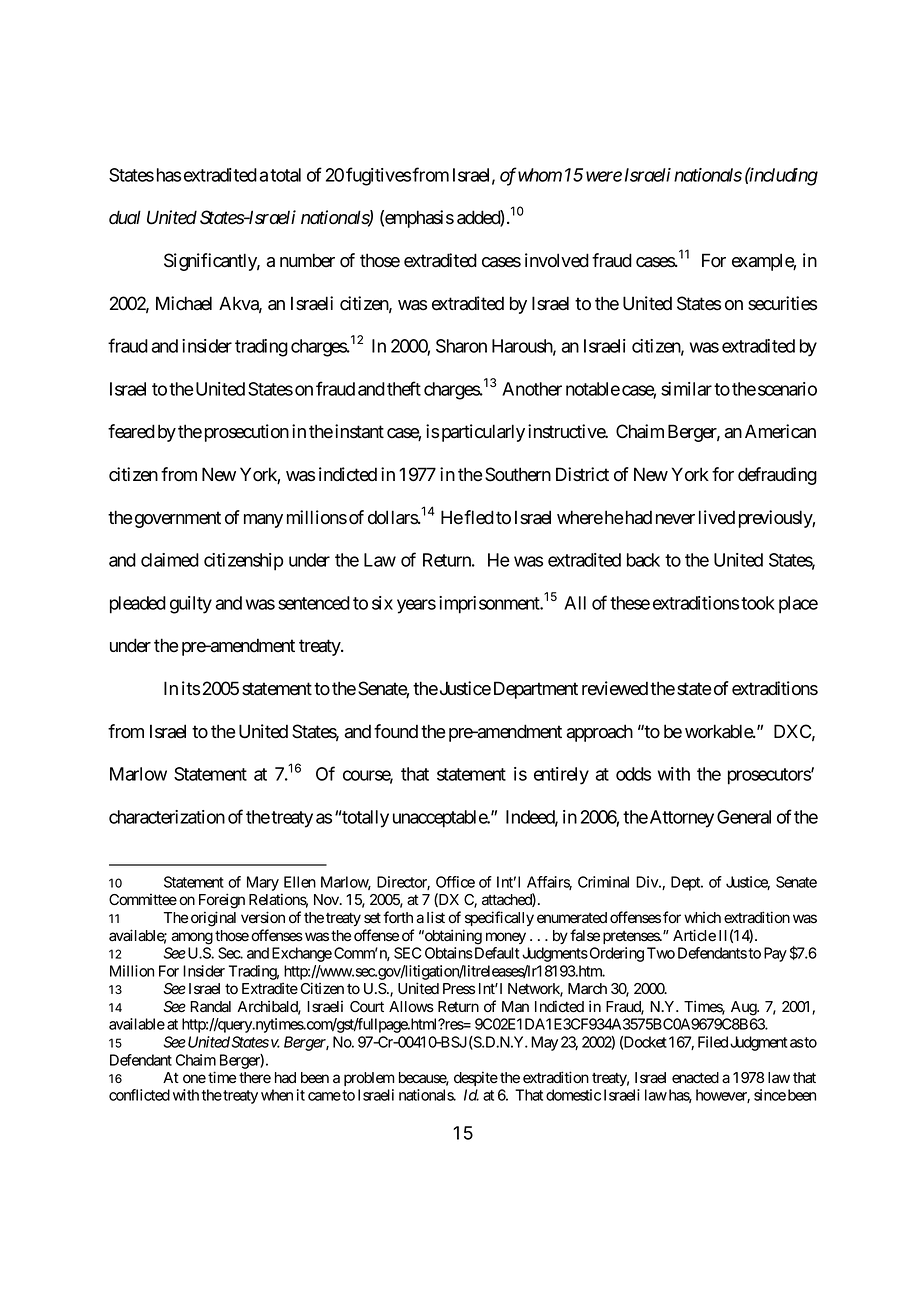 This screenshot has width=924, height=1308. I want to click on characterization, so click(167, 817).
